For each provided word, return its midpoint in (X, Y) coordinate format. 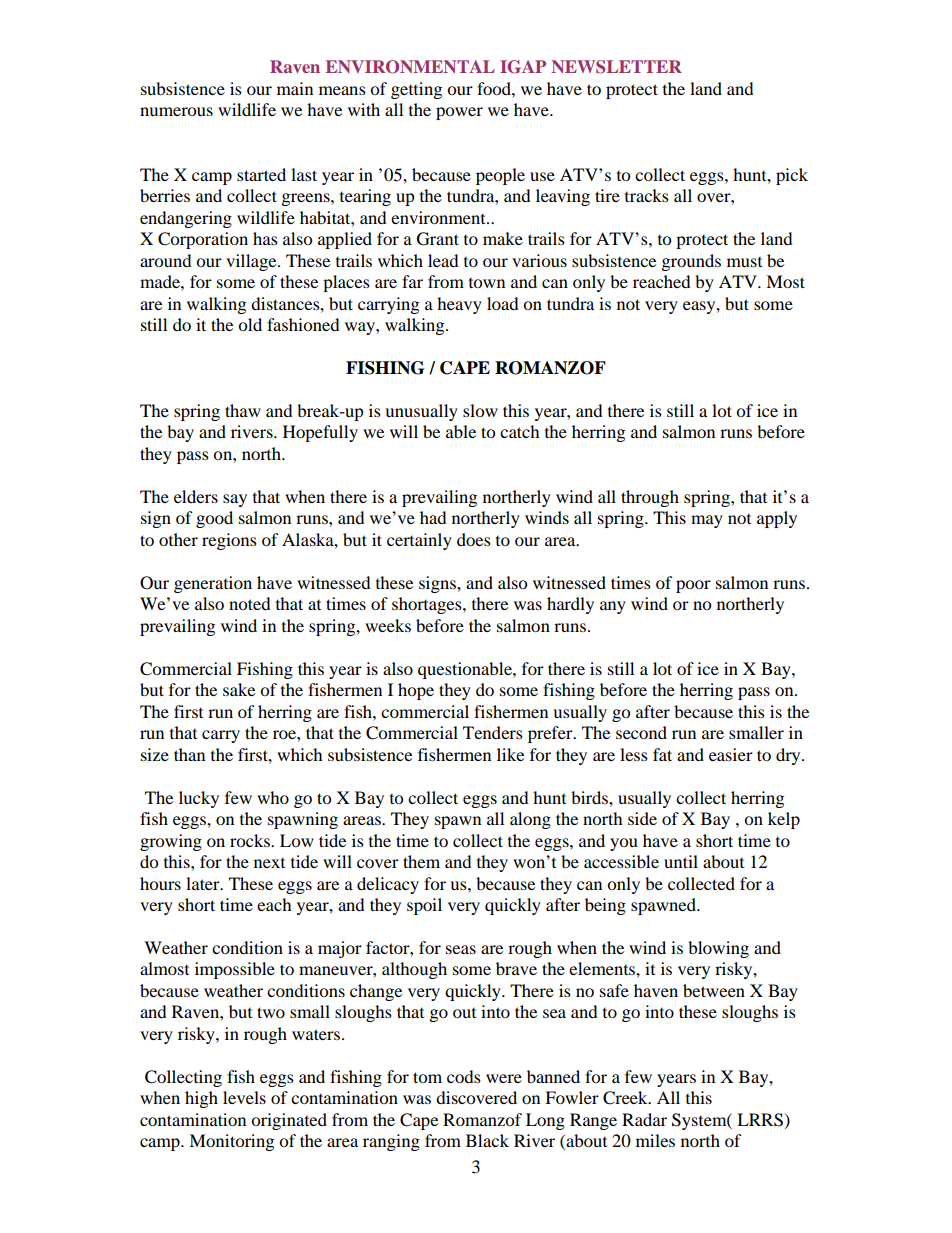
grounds (691, 262)
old (250, 324)
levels (244, 1097)
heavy (459, 305)
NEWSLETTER (616, 67)
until (681, 861)
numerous (176, 111)
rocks (251, 840)
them (421, 861)
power (459, 113)
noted (250, 603)
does (474, 539)
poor (693, 586)
